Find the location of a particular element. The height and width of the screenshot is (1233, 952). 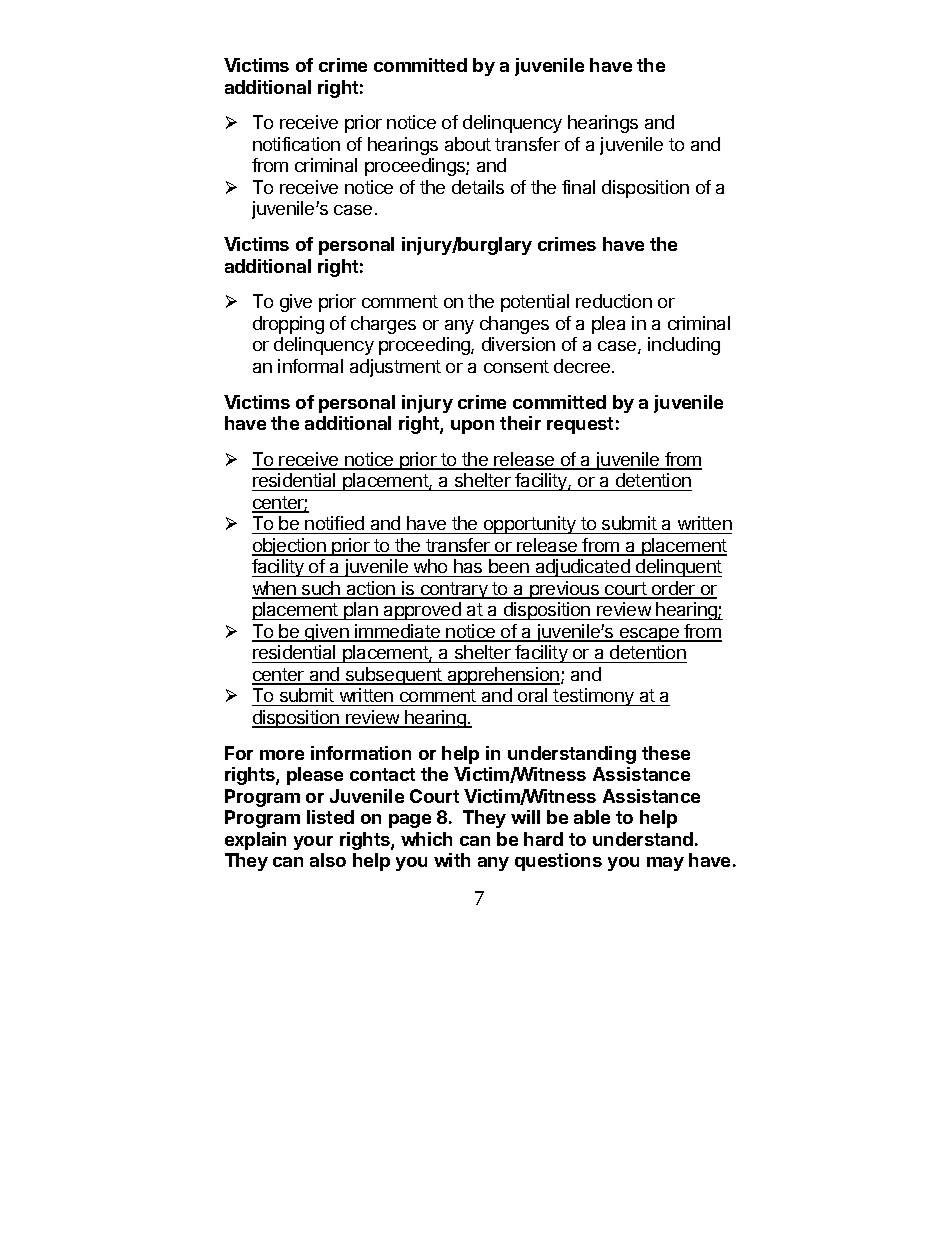

apprehension is located at coordinates (502, 676).
